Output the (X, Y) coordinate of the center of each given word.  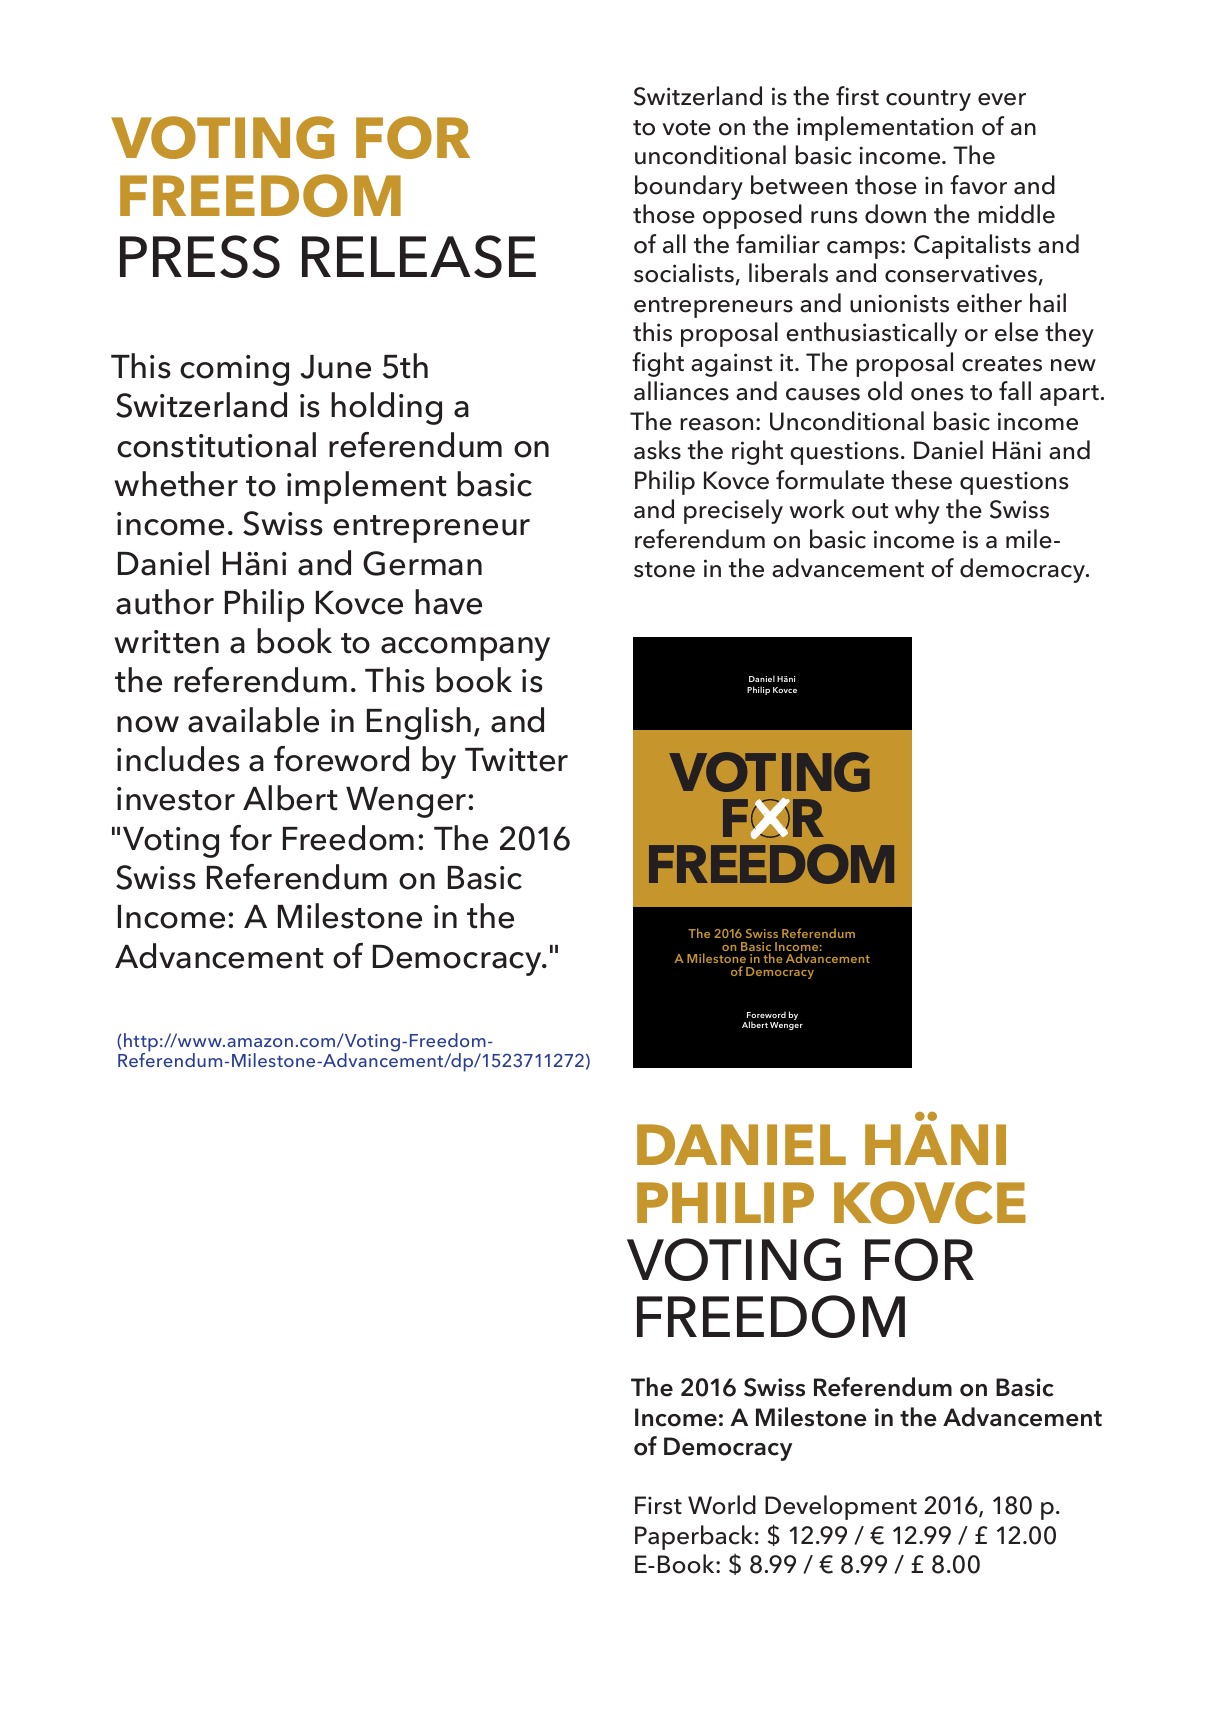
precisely (733, 511)
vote (686, 128)
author (165, 602)
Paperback (694, 1537)
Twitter (516, 760)
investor (176, 799)
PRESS (200, 256)
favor (978, 185)
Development (841, 1507)
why (917, 511)
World (722, 1505)
